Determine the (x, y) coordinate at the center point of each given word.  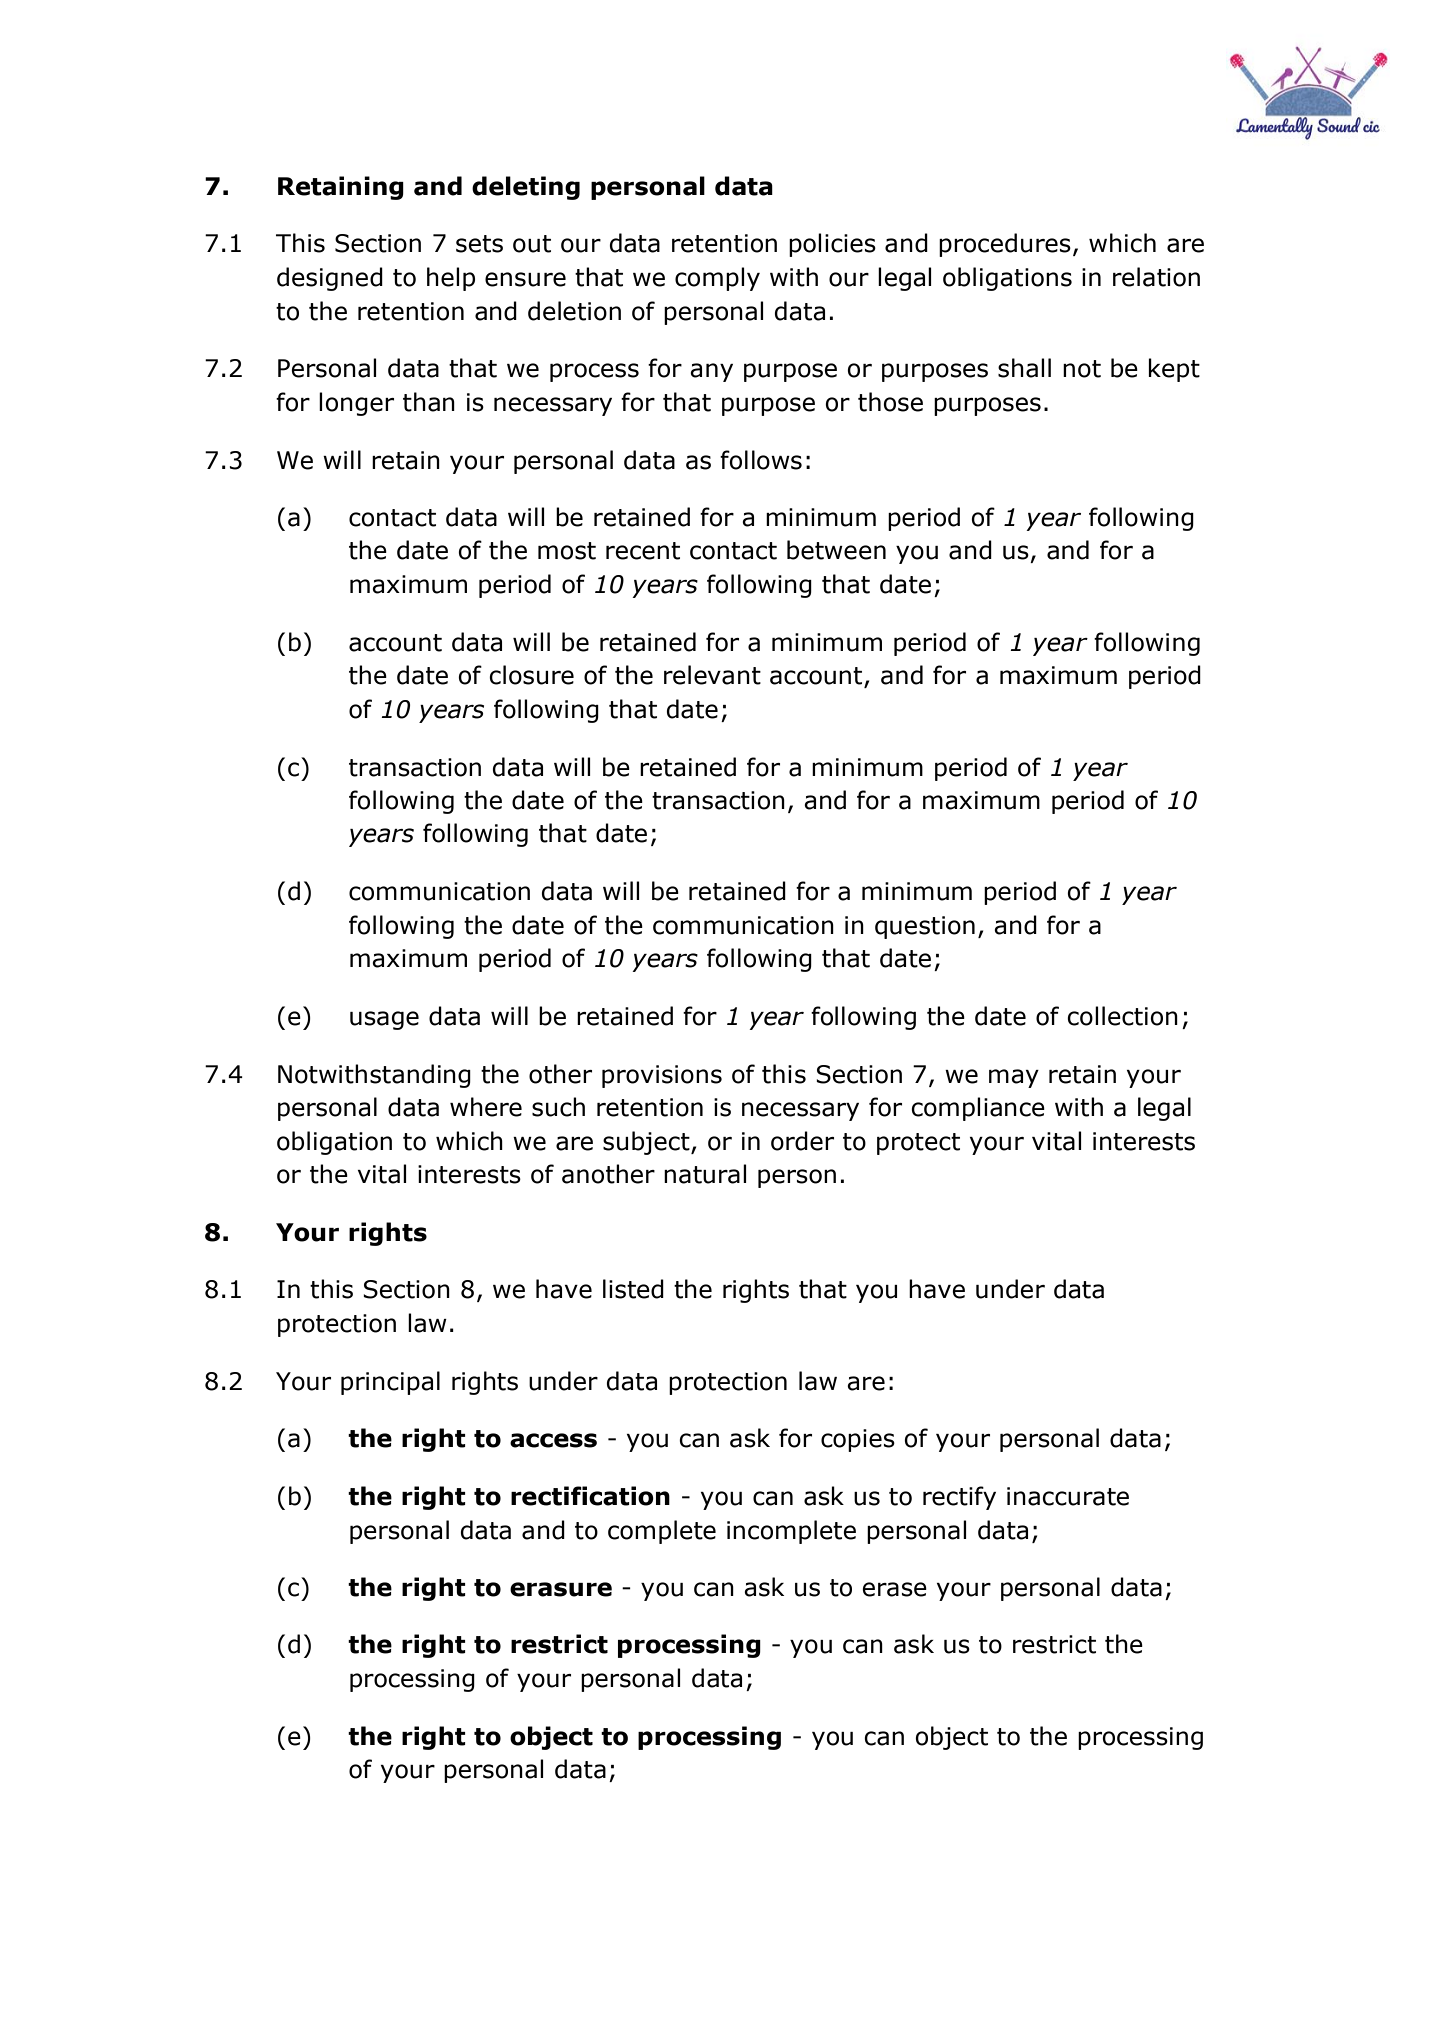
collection (1122, 1016)
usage (384, 1020)
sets (479, 244)
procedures (1005, 245)
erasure (561, 1589)
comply (717, 279)
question (925, 927)
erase (894, 1589)
